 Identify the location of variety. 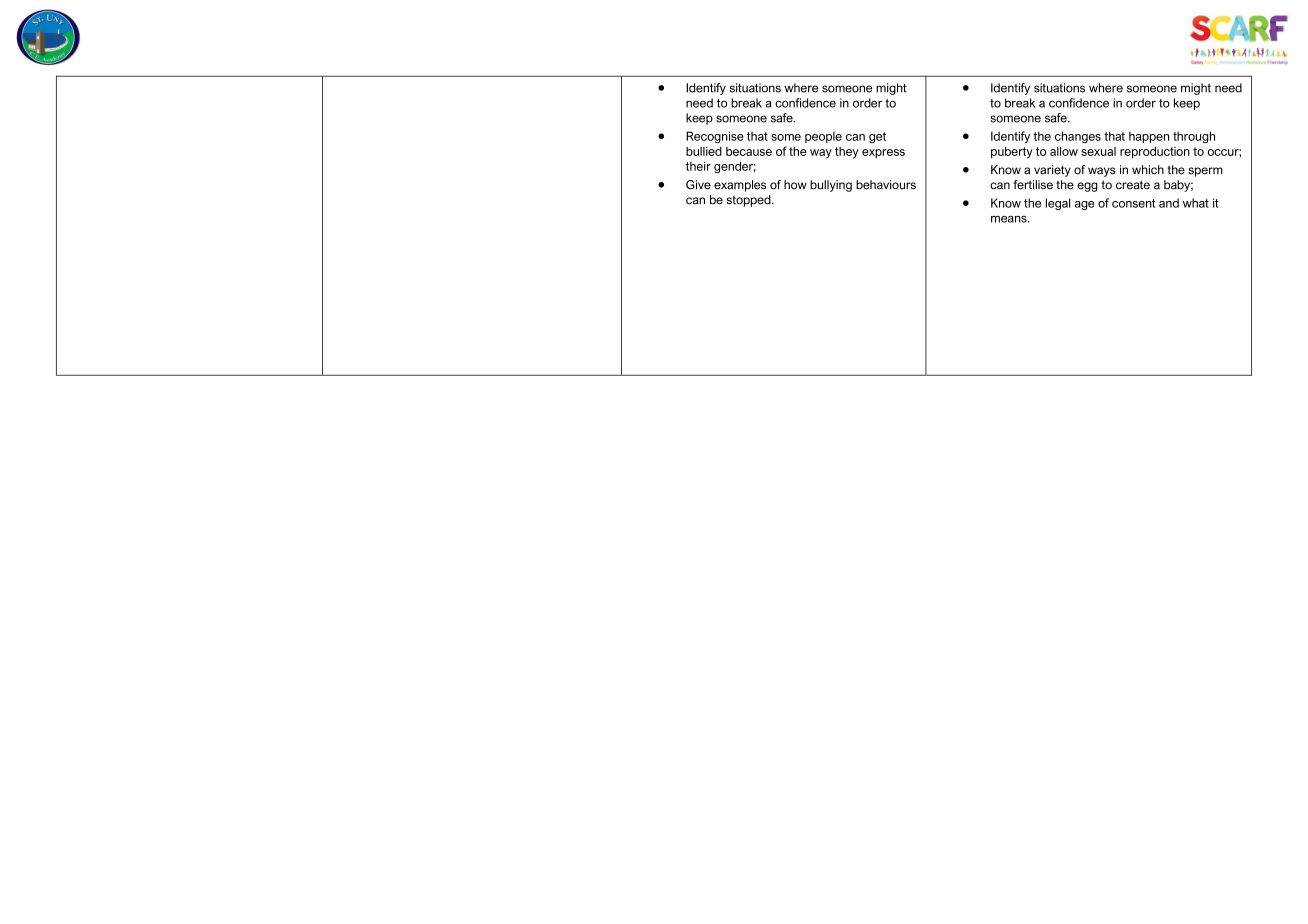
(1052, 171).
